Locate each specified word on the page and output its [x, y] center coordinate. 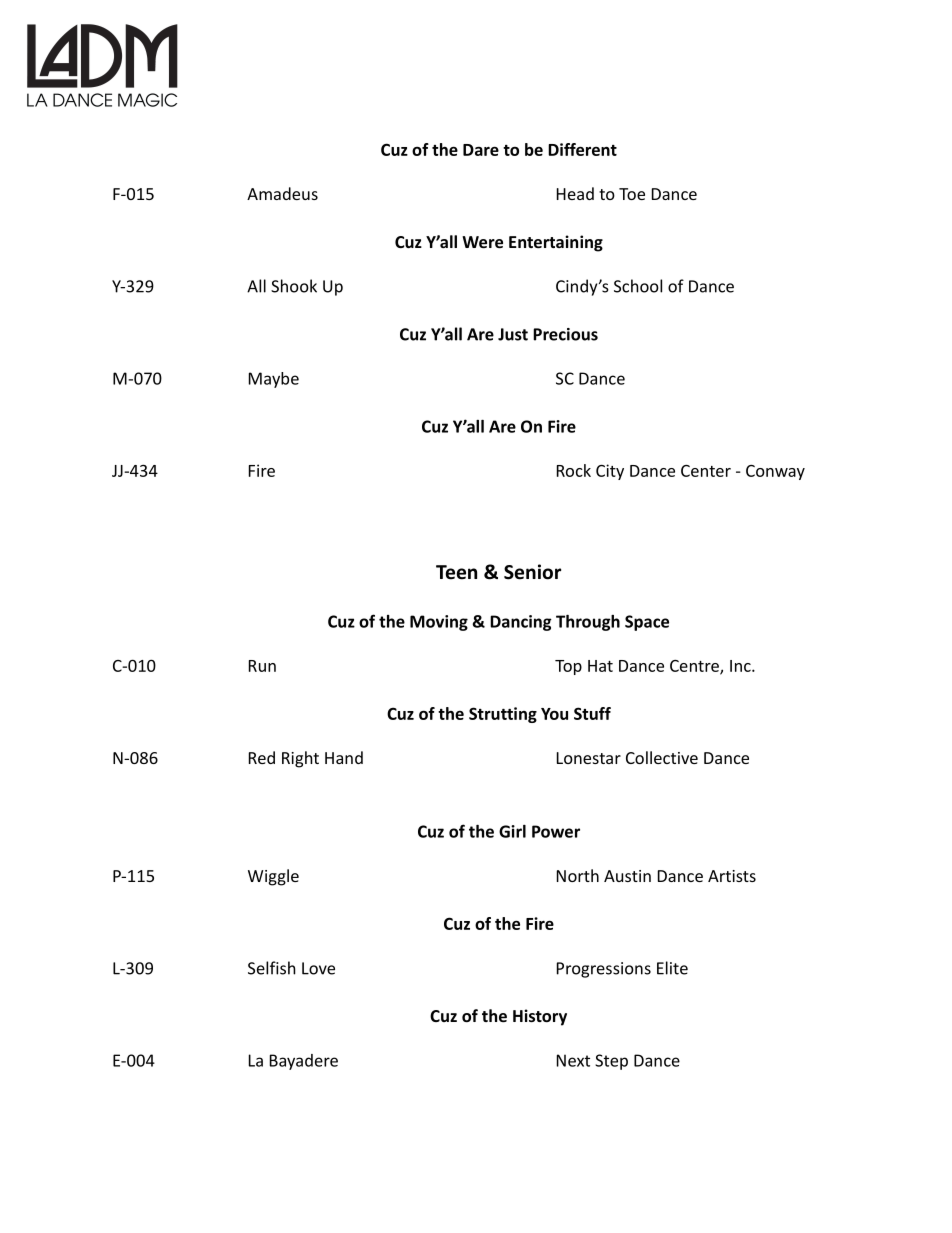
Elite [672, 968]
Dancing [521, 623]
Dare [481, 150]
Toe [632, 194]
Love [318, 968]
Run [262, 666]
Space [647, 623]
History [540, 1017]
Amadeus [282, 193]
